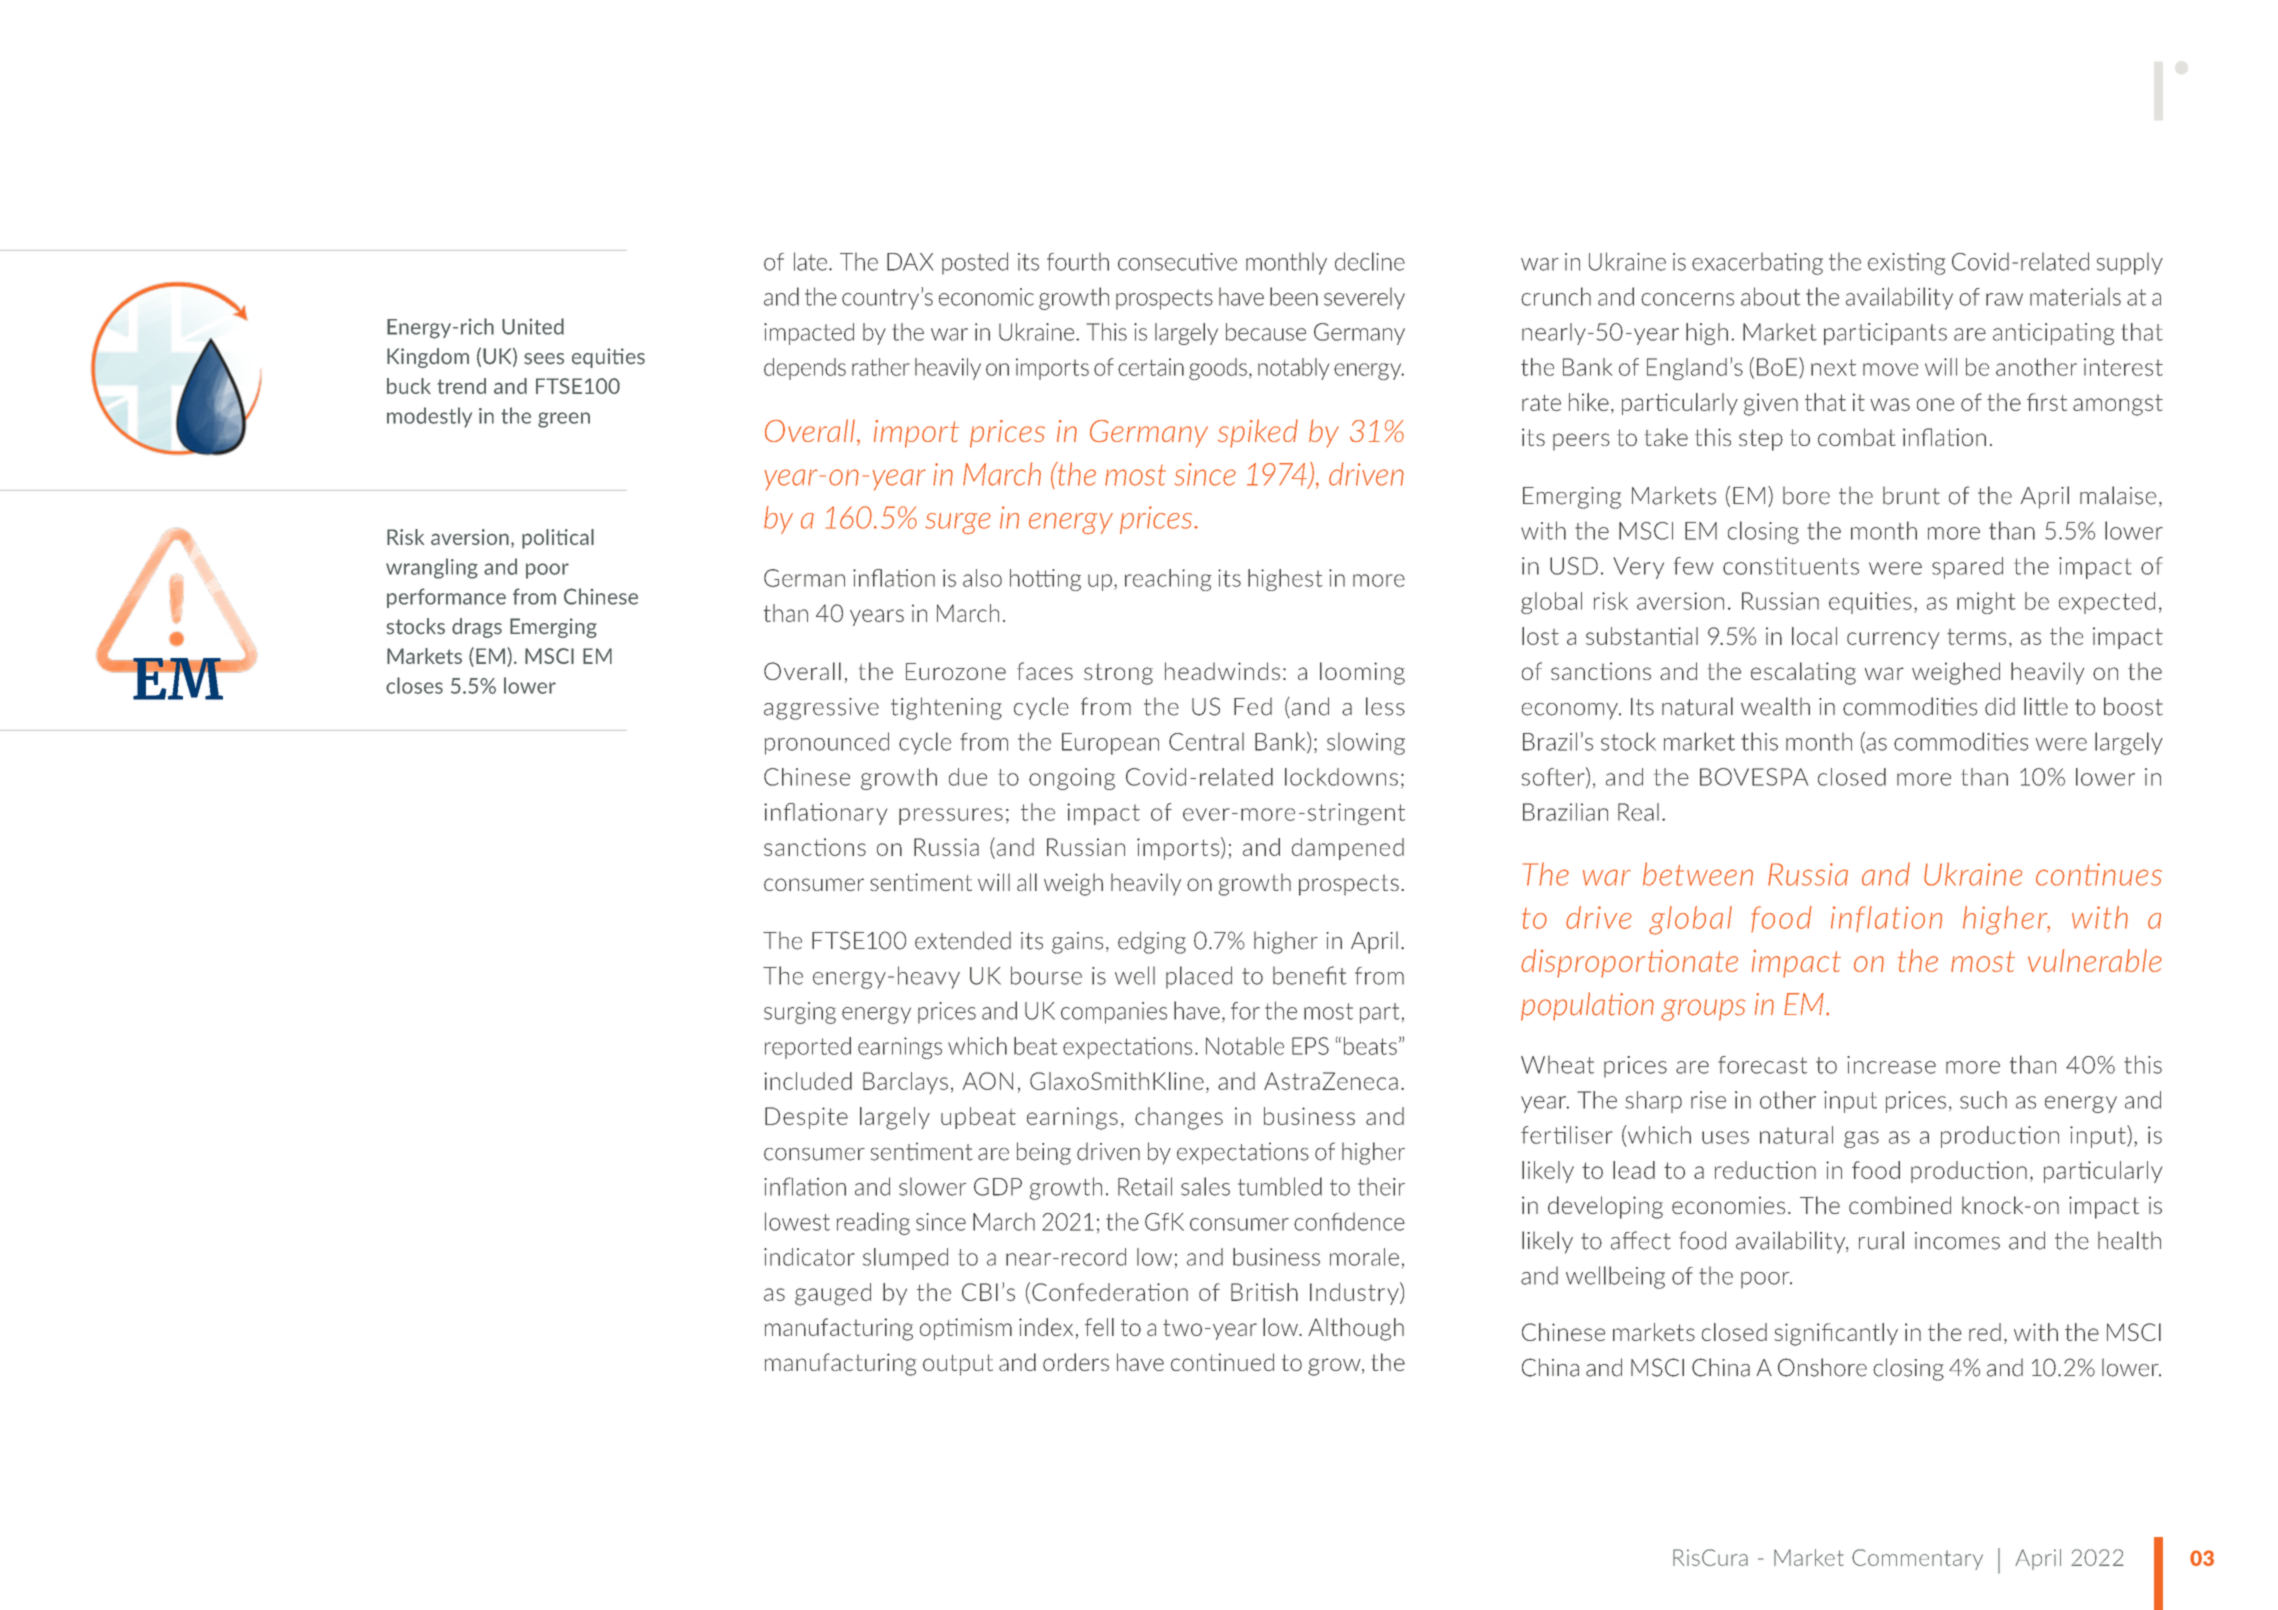 The height and width of the screenshot is (1610, 2278). Describe the element at coordinates (1222, 1362) in the screenshot. I see `continued` at that location.
